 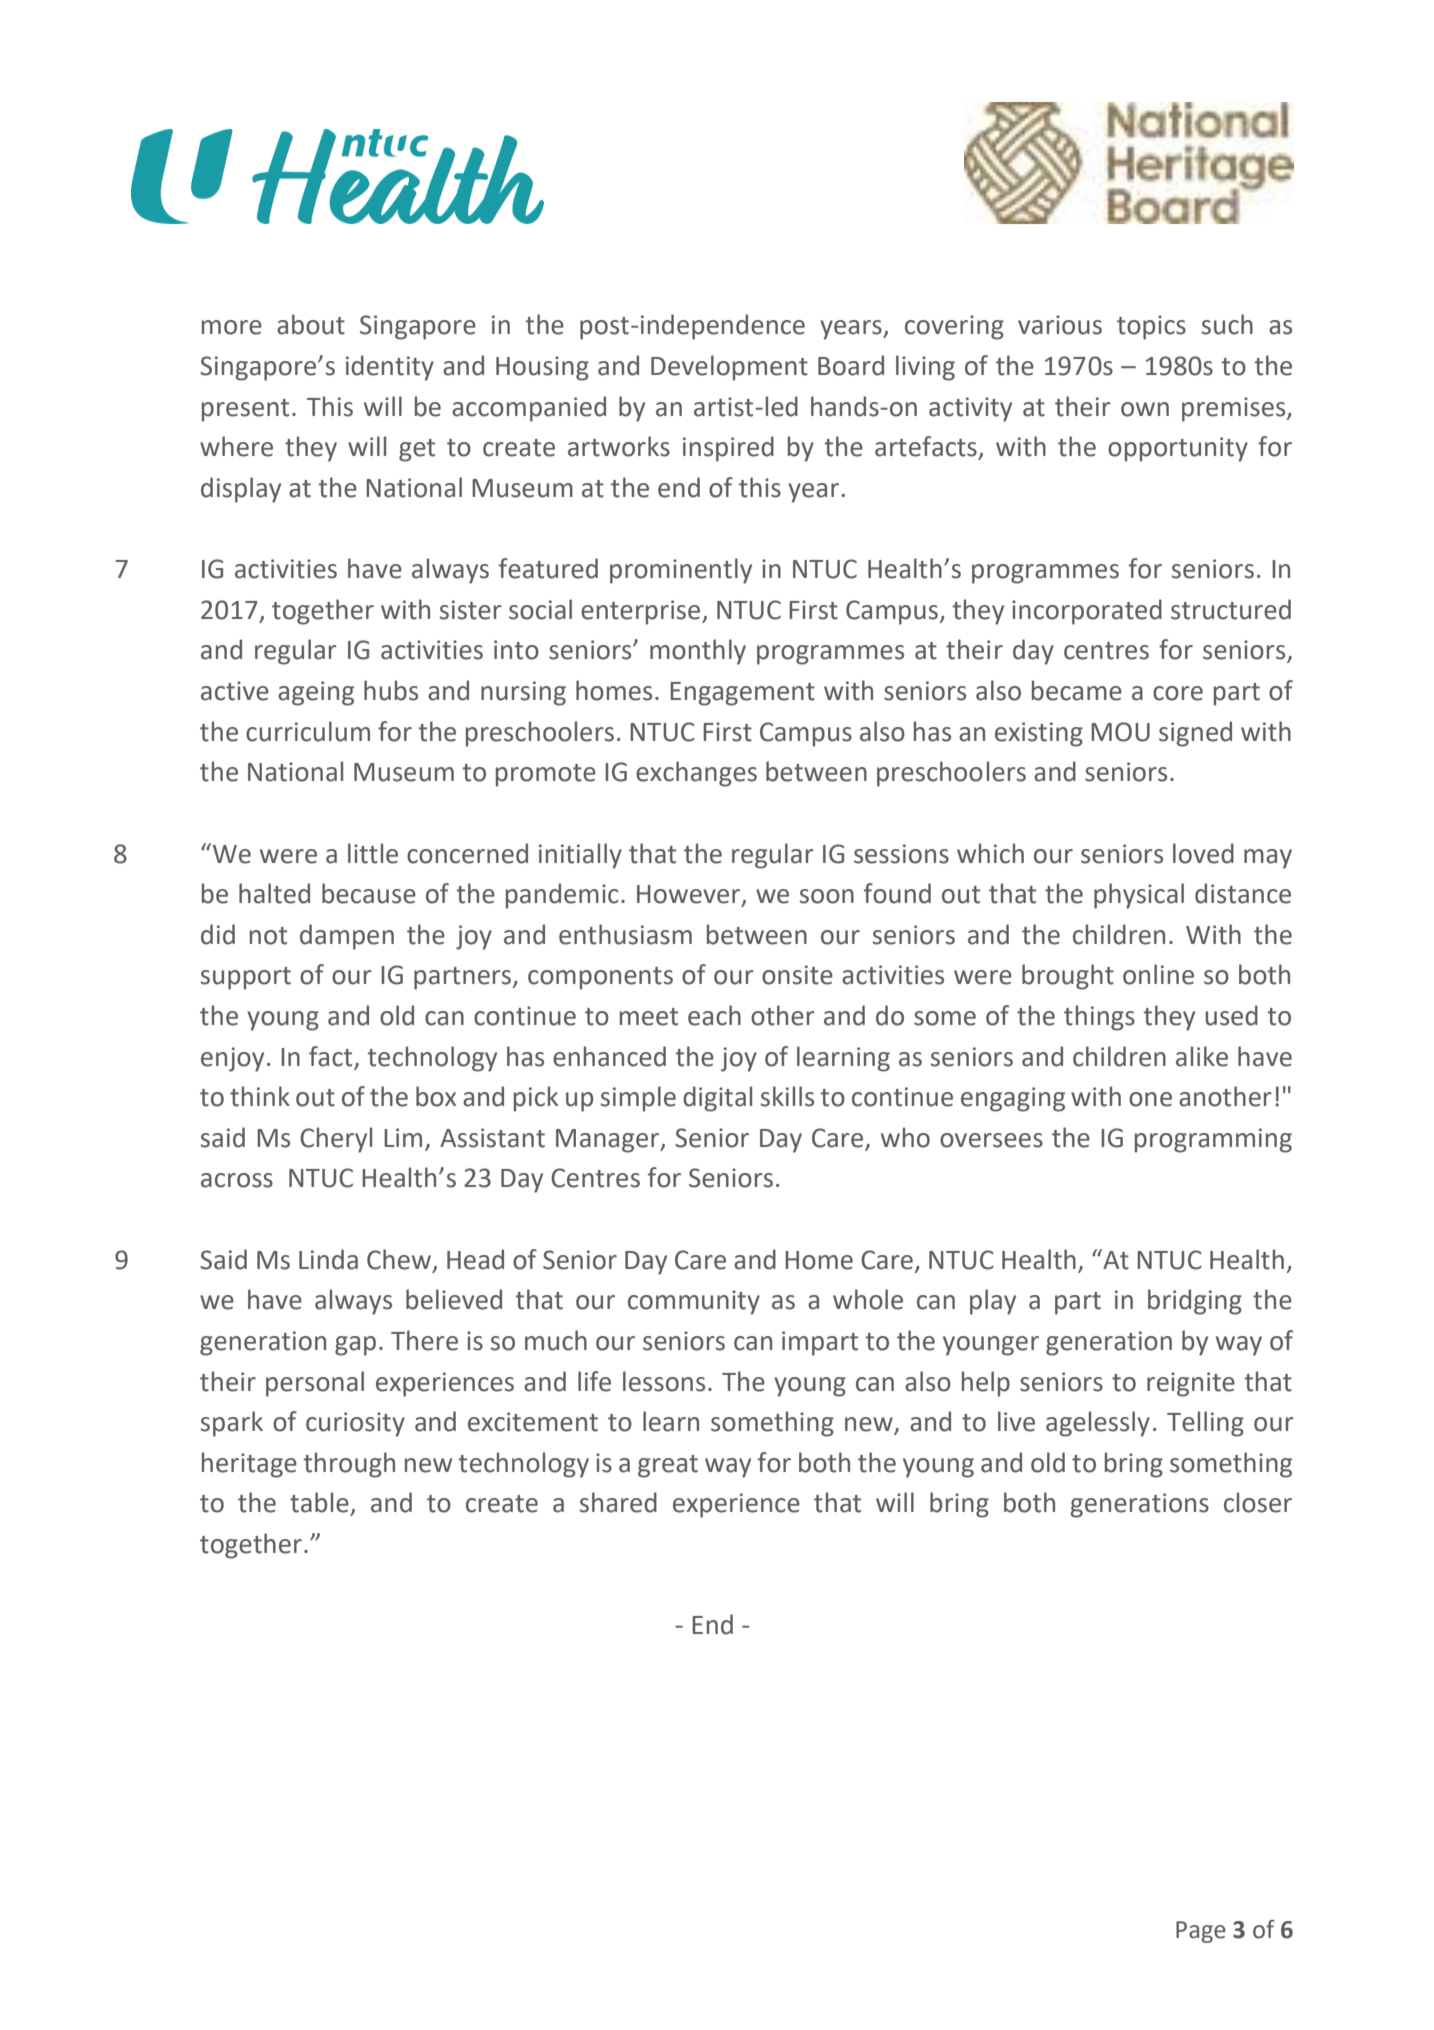 I want to click on closer, so click(x=1258, y=1502).
